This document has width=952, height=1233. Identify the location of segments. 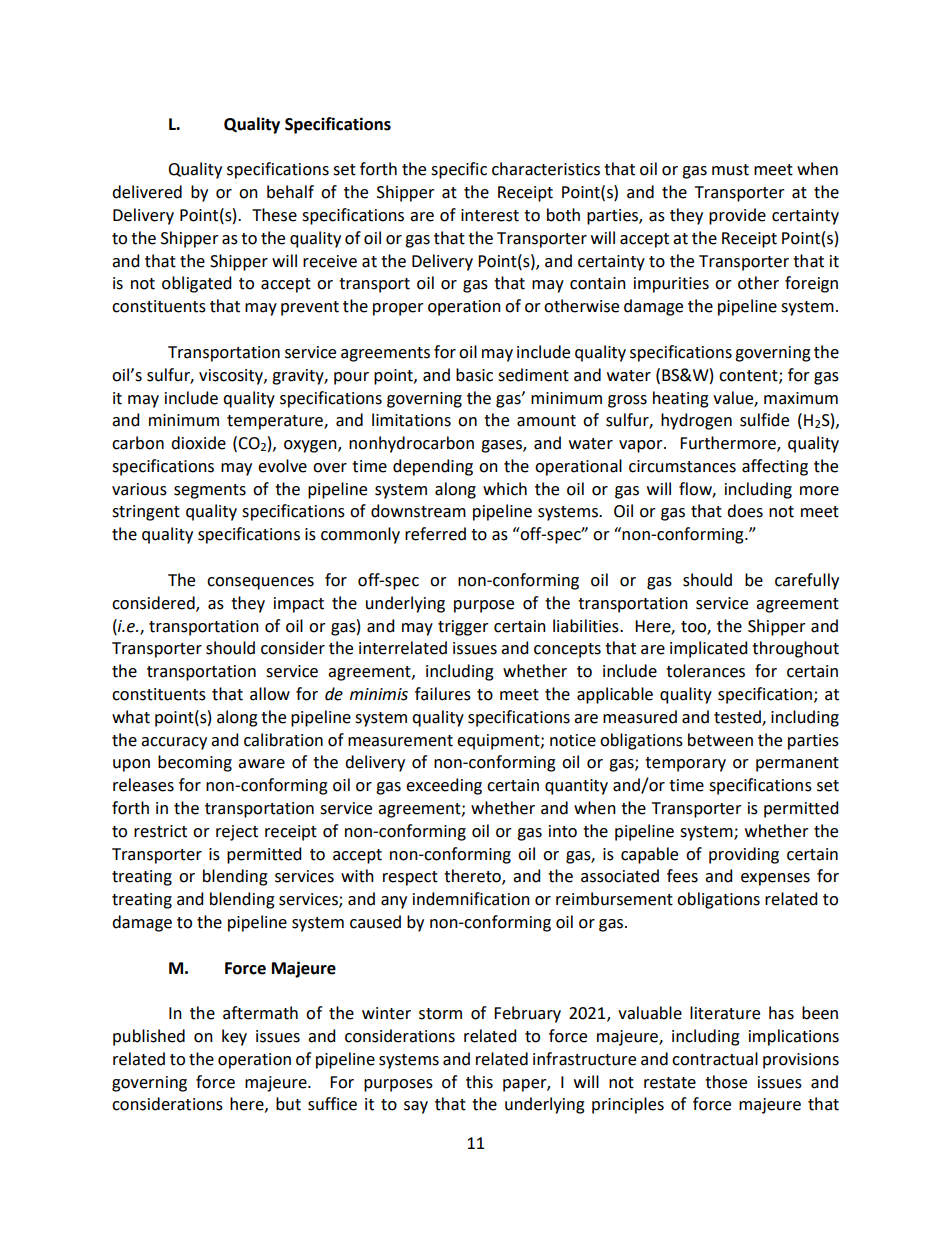
(210, 491).
